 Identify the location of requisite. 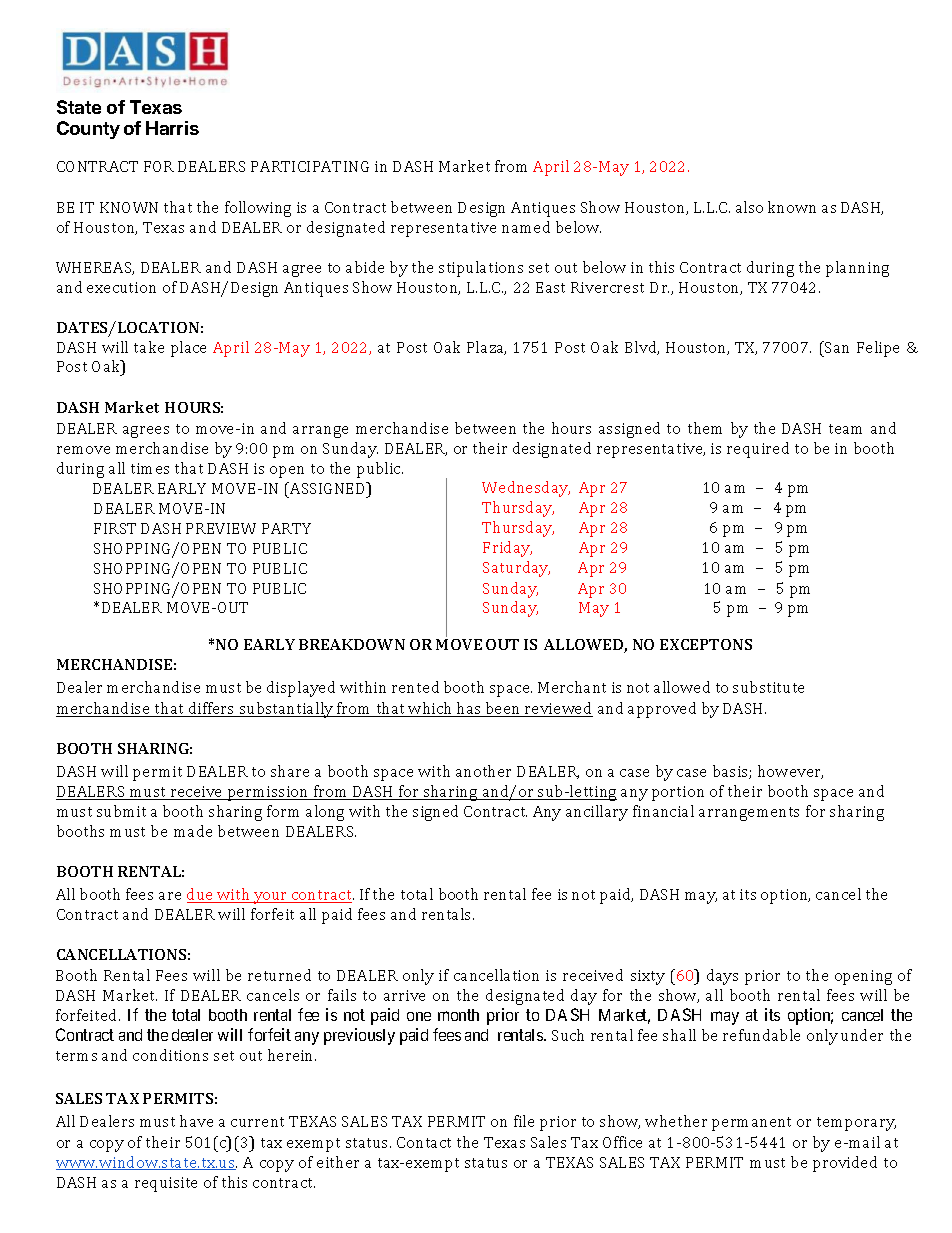
(166, 1184).
